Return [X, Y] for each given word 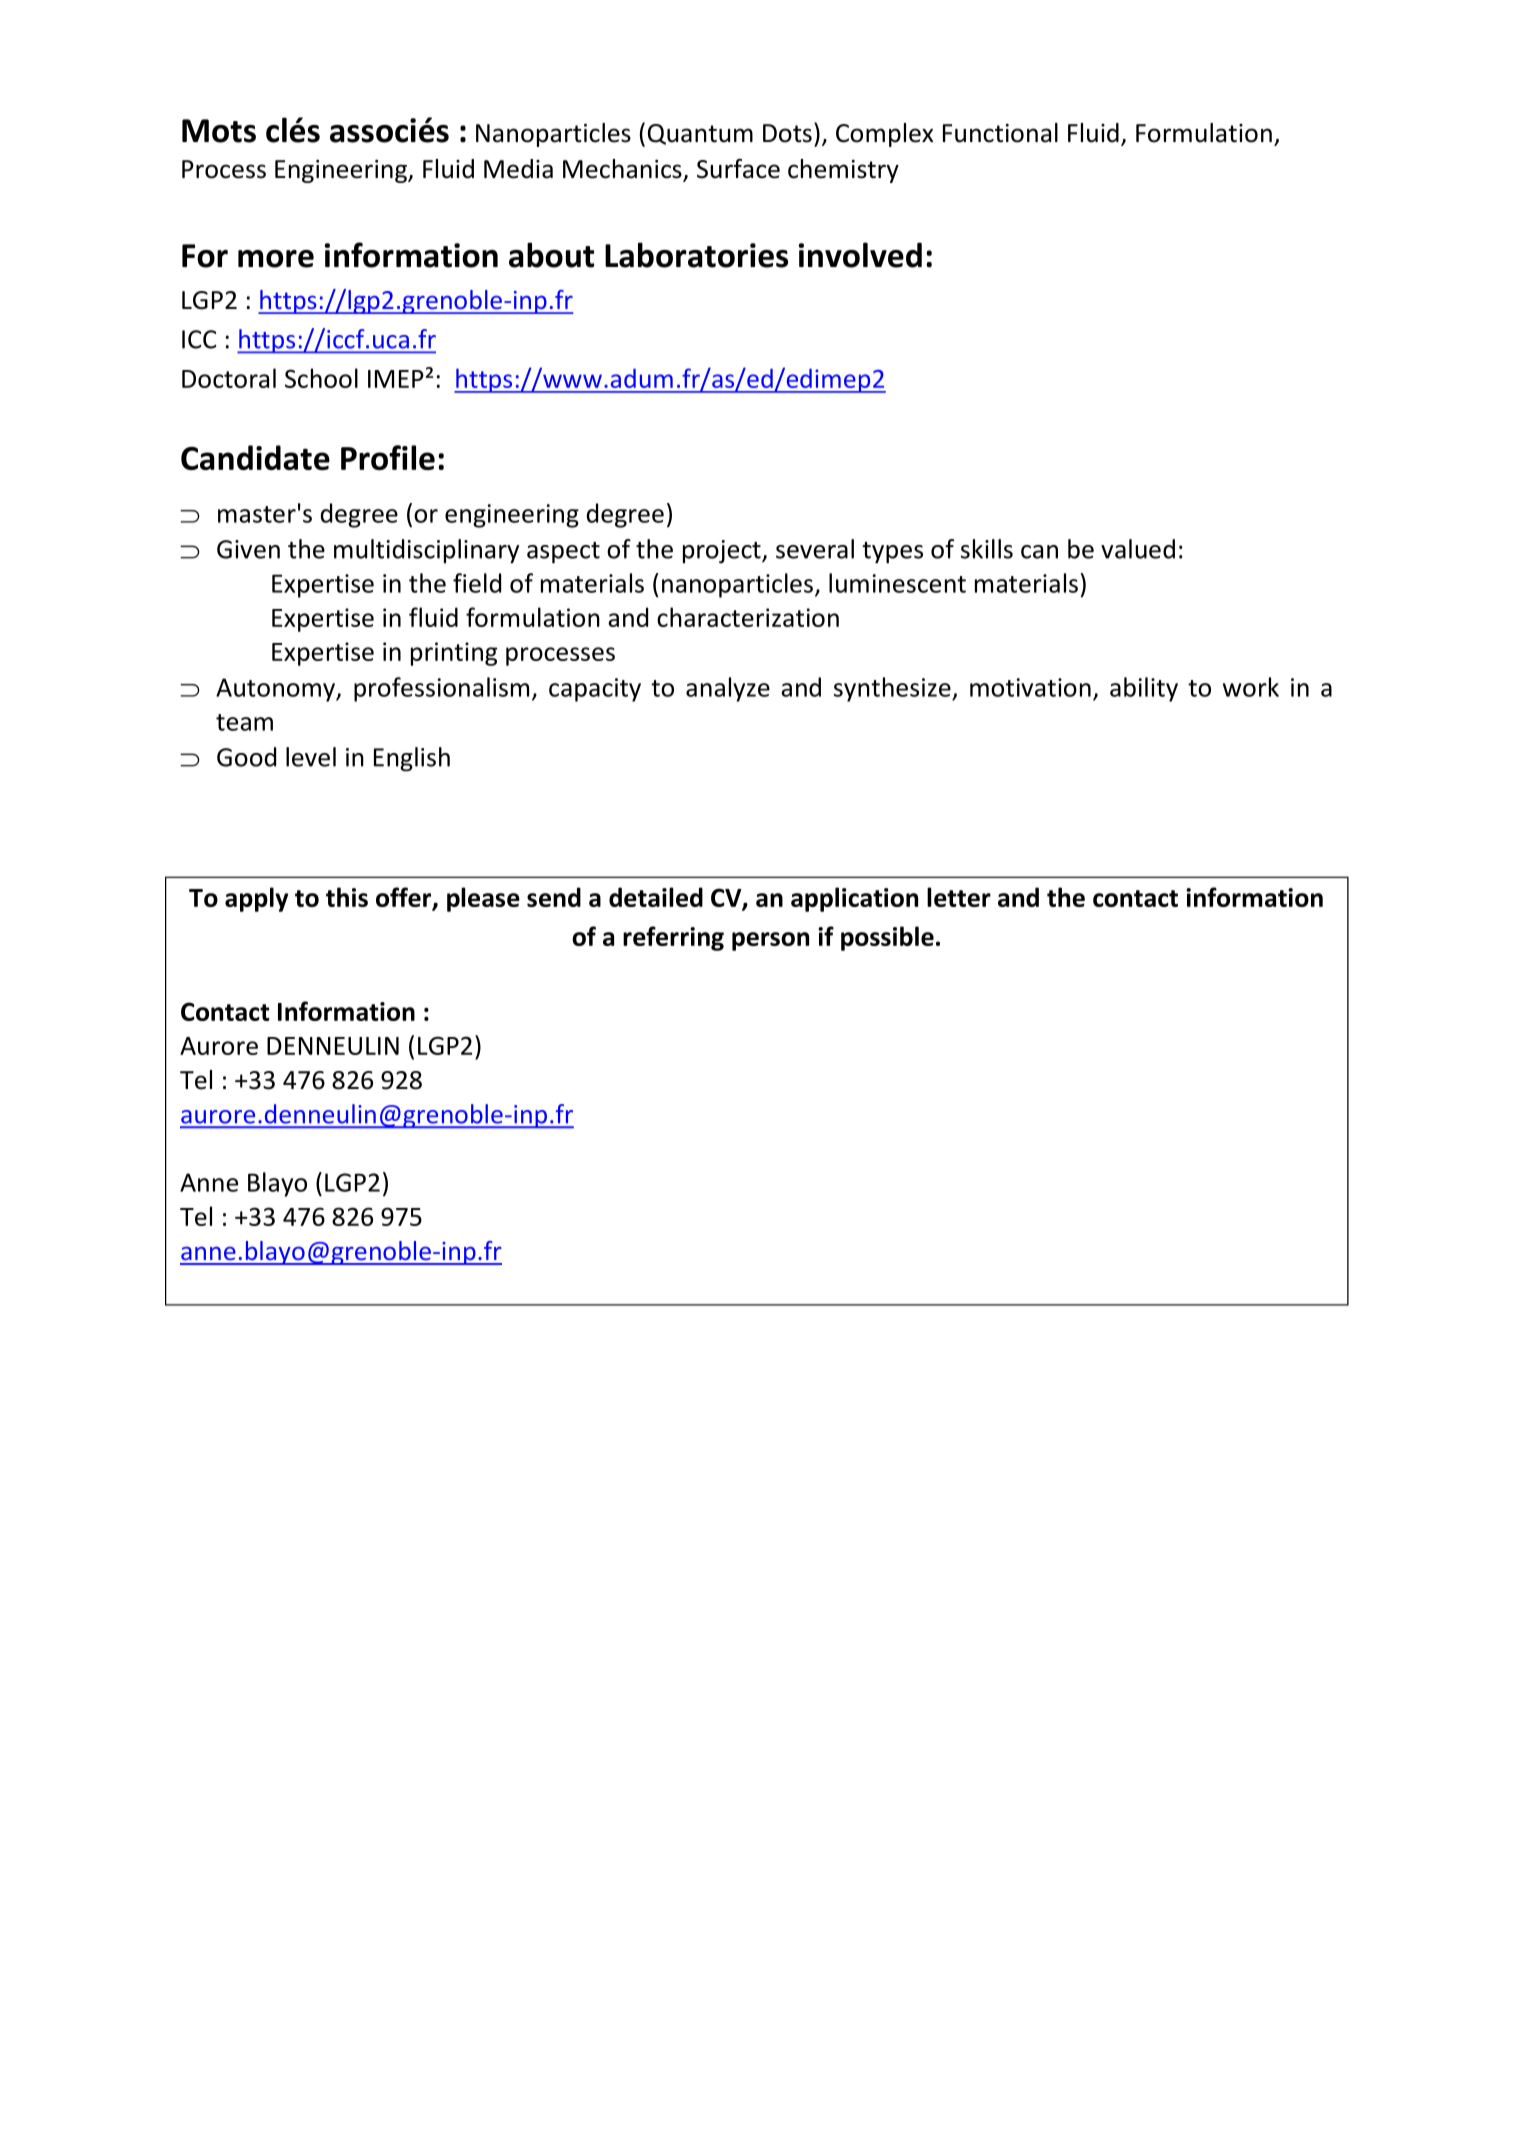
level [311, 757]
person [770, 941]
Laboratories [696, 255]
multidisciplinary [426, 551]
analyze [728, 689]
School [321, 378]
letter [959, 897]
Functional [1000, 133]
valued [1138, 549]
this [347, 897]
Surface [738, 169]
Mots [219, 131]
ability [1144, 689]
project [723, 552]
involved [860, 255]
